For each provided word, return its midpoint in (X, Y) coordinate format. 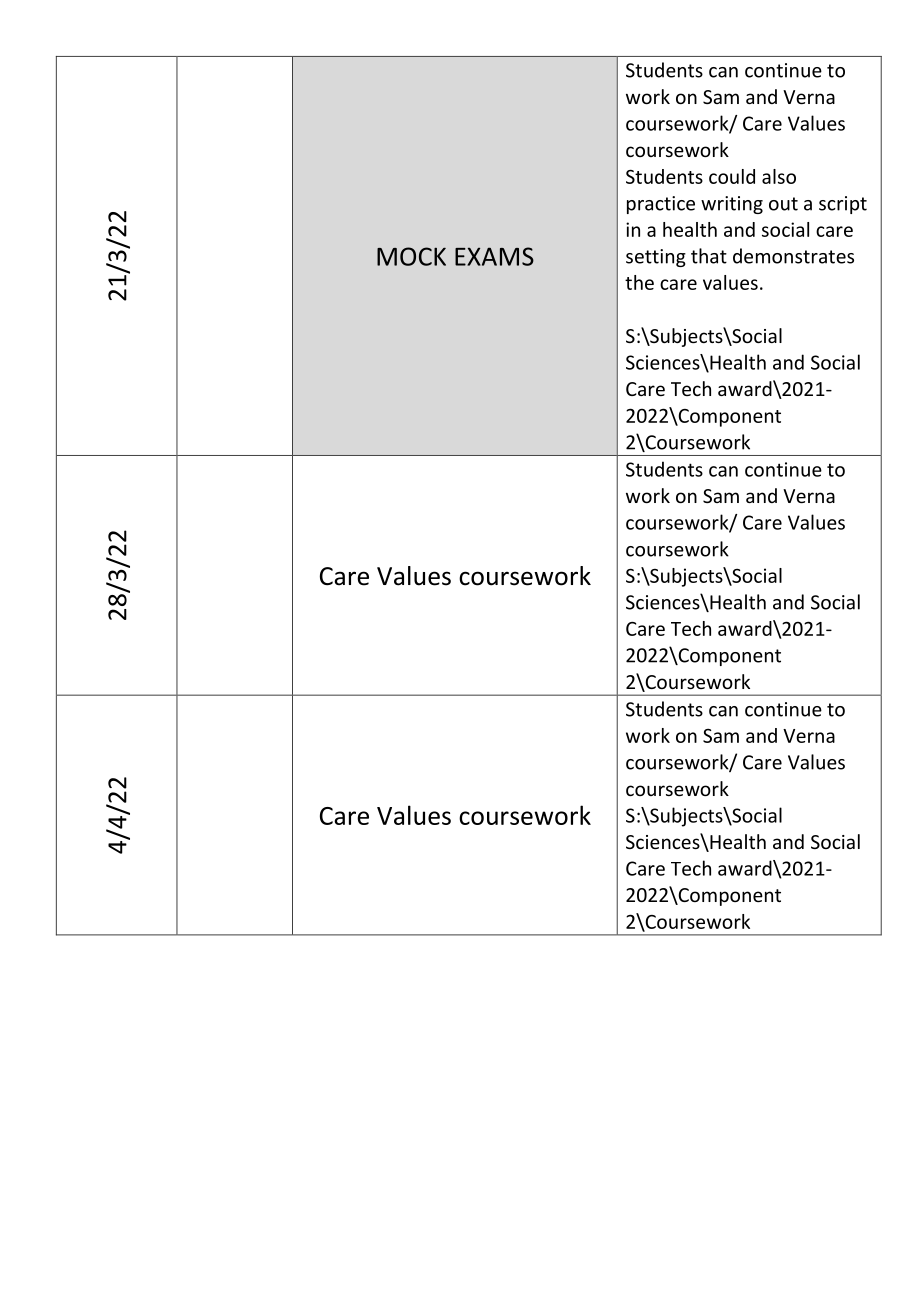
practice (661, 205)
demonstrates (793, 256)
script (843, 205)
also (779, 176)
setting (656, 258)
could (732, 176)
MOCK (411, 256)
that (709, 256)
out (783, 204)
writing (732, 205)
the (639, 282)
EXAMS (494, 256)
